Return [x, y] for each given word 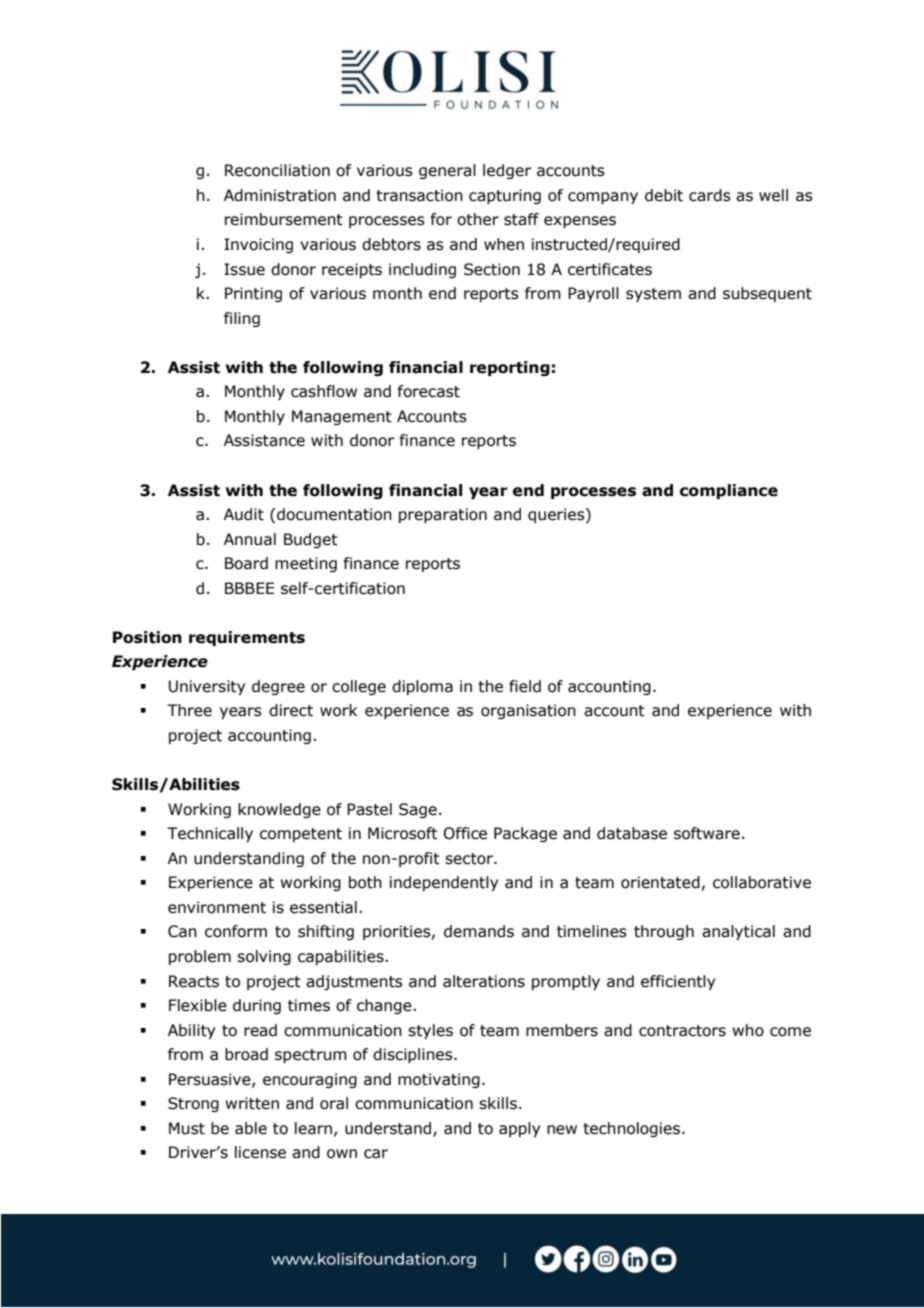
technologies [631, 1129]
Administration [280, 195]
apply [519, 1129]
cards [710, 195]
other [478, 219]
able [251, 1128]
